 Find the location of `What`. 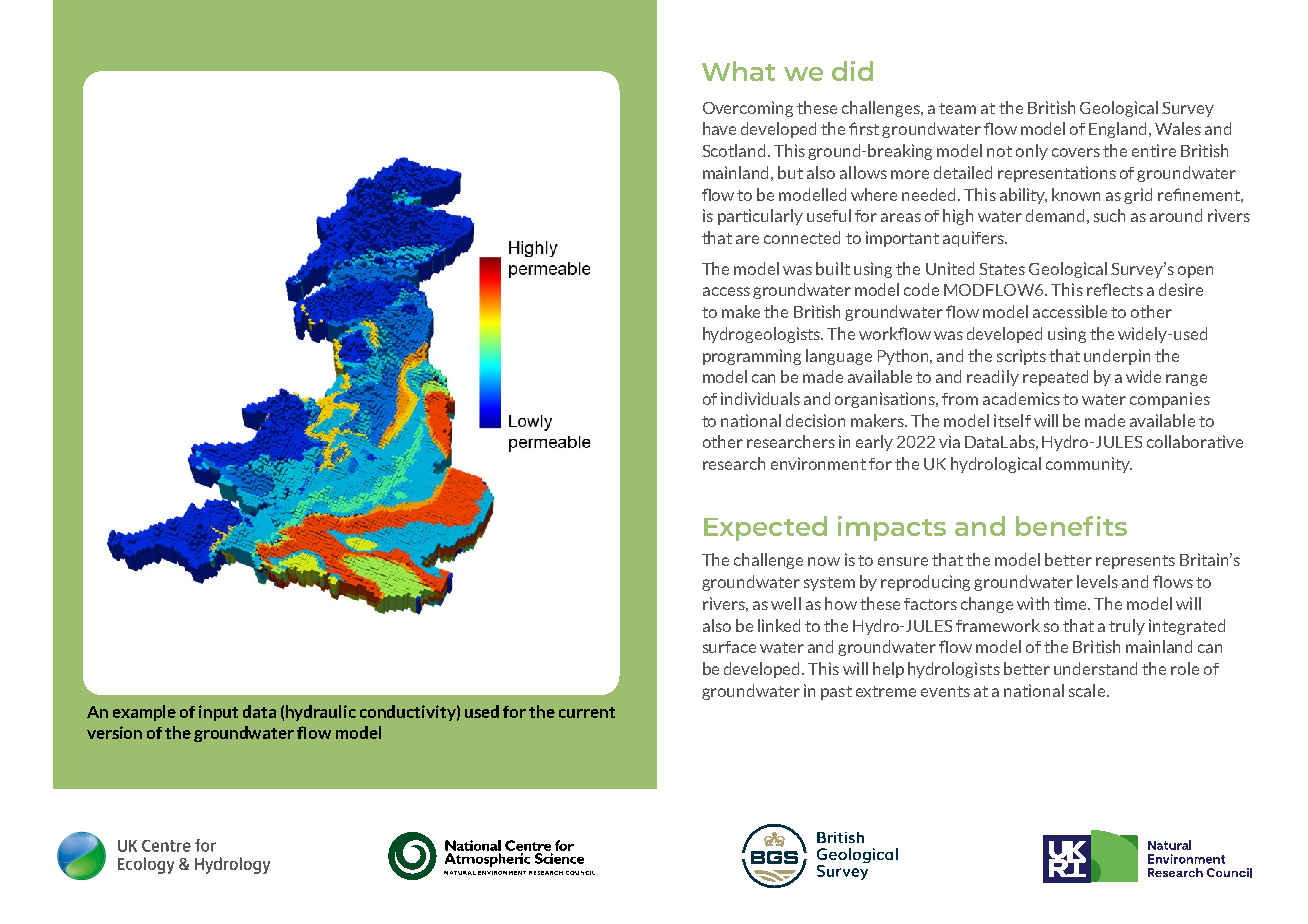

What is located at coordinates (738, 71).
